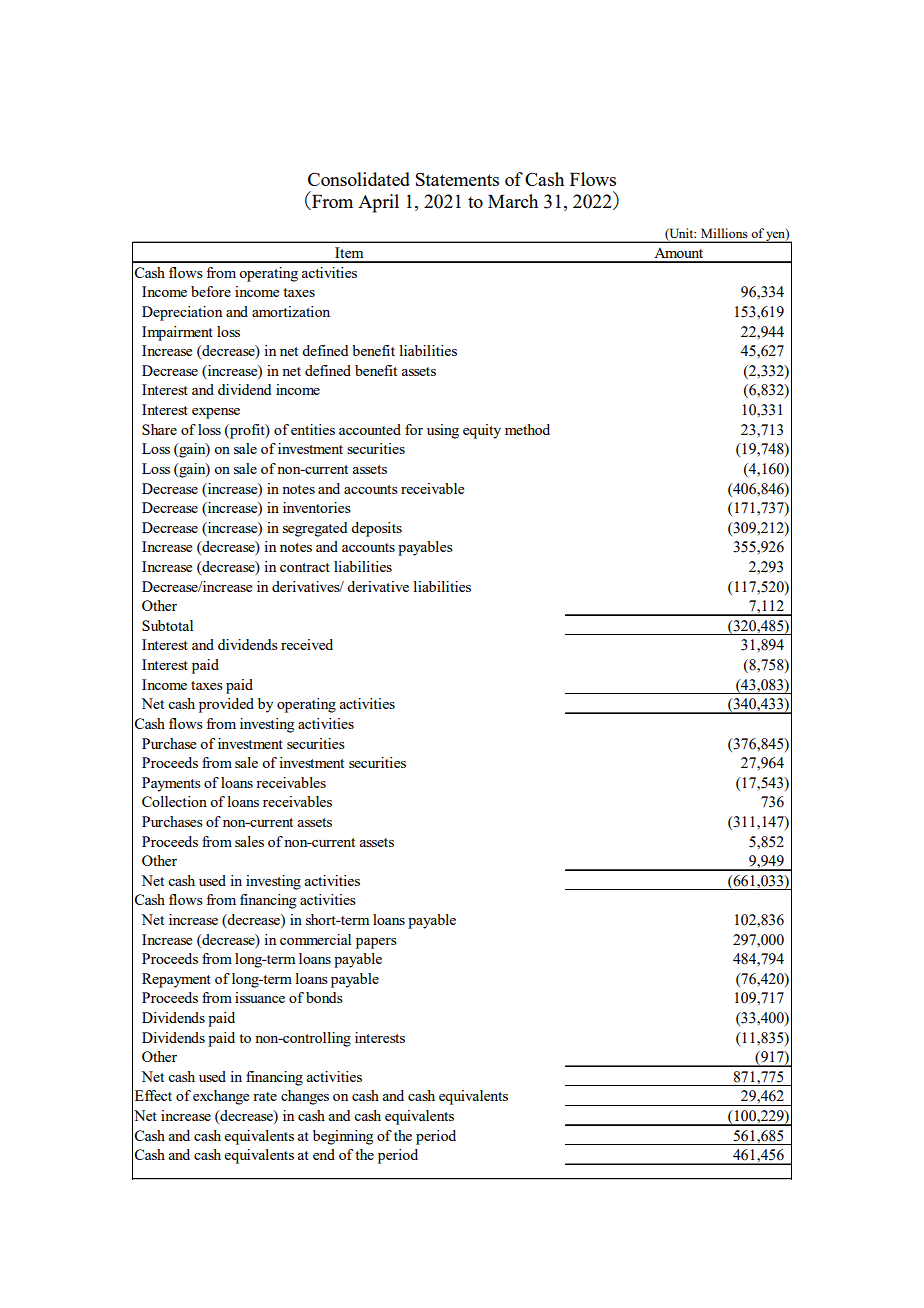 Image resolution: width=924 pixels, height=1308 pixels. Describe the element at coordinates (305, 1097) in the page. I see `changes` at that location.
